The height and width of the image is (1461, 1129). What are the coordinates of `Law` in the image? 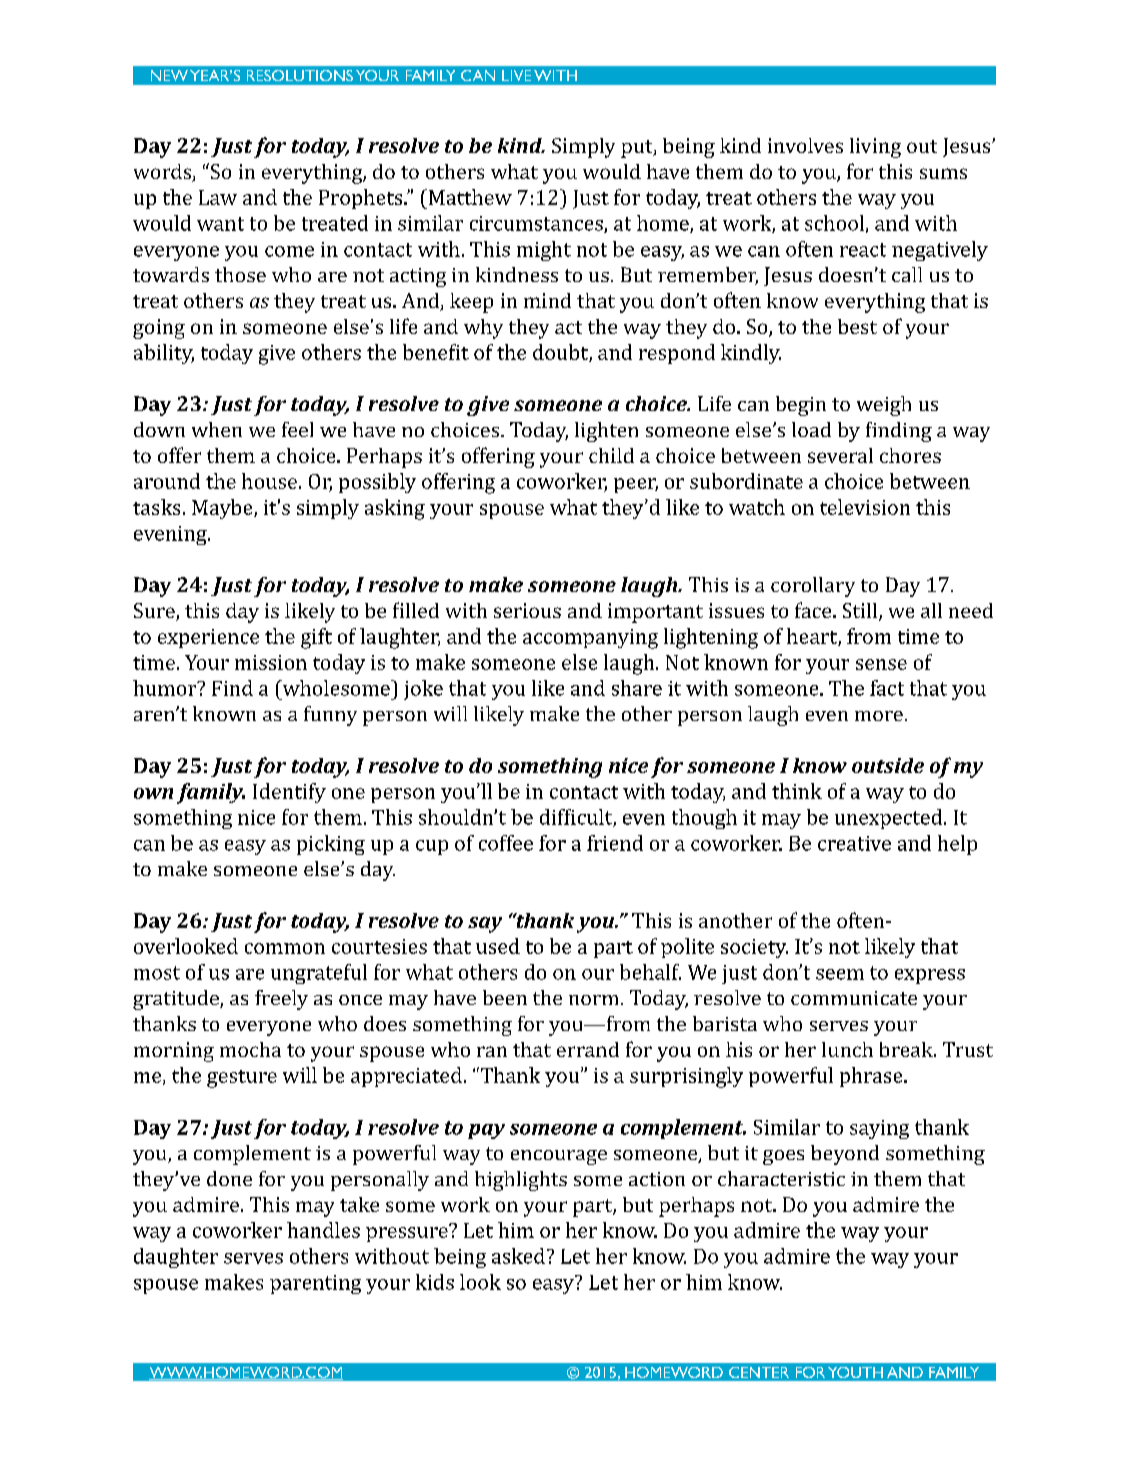 It's located at (218, 197).
